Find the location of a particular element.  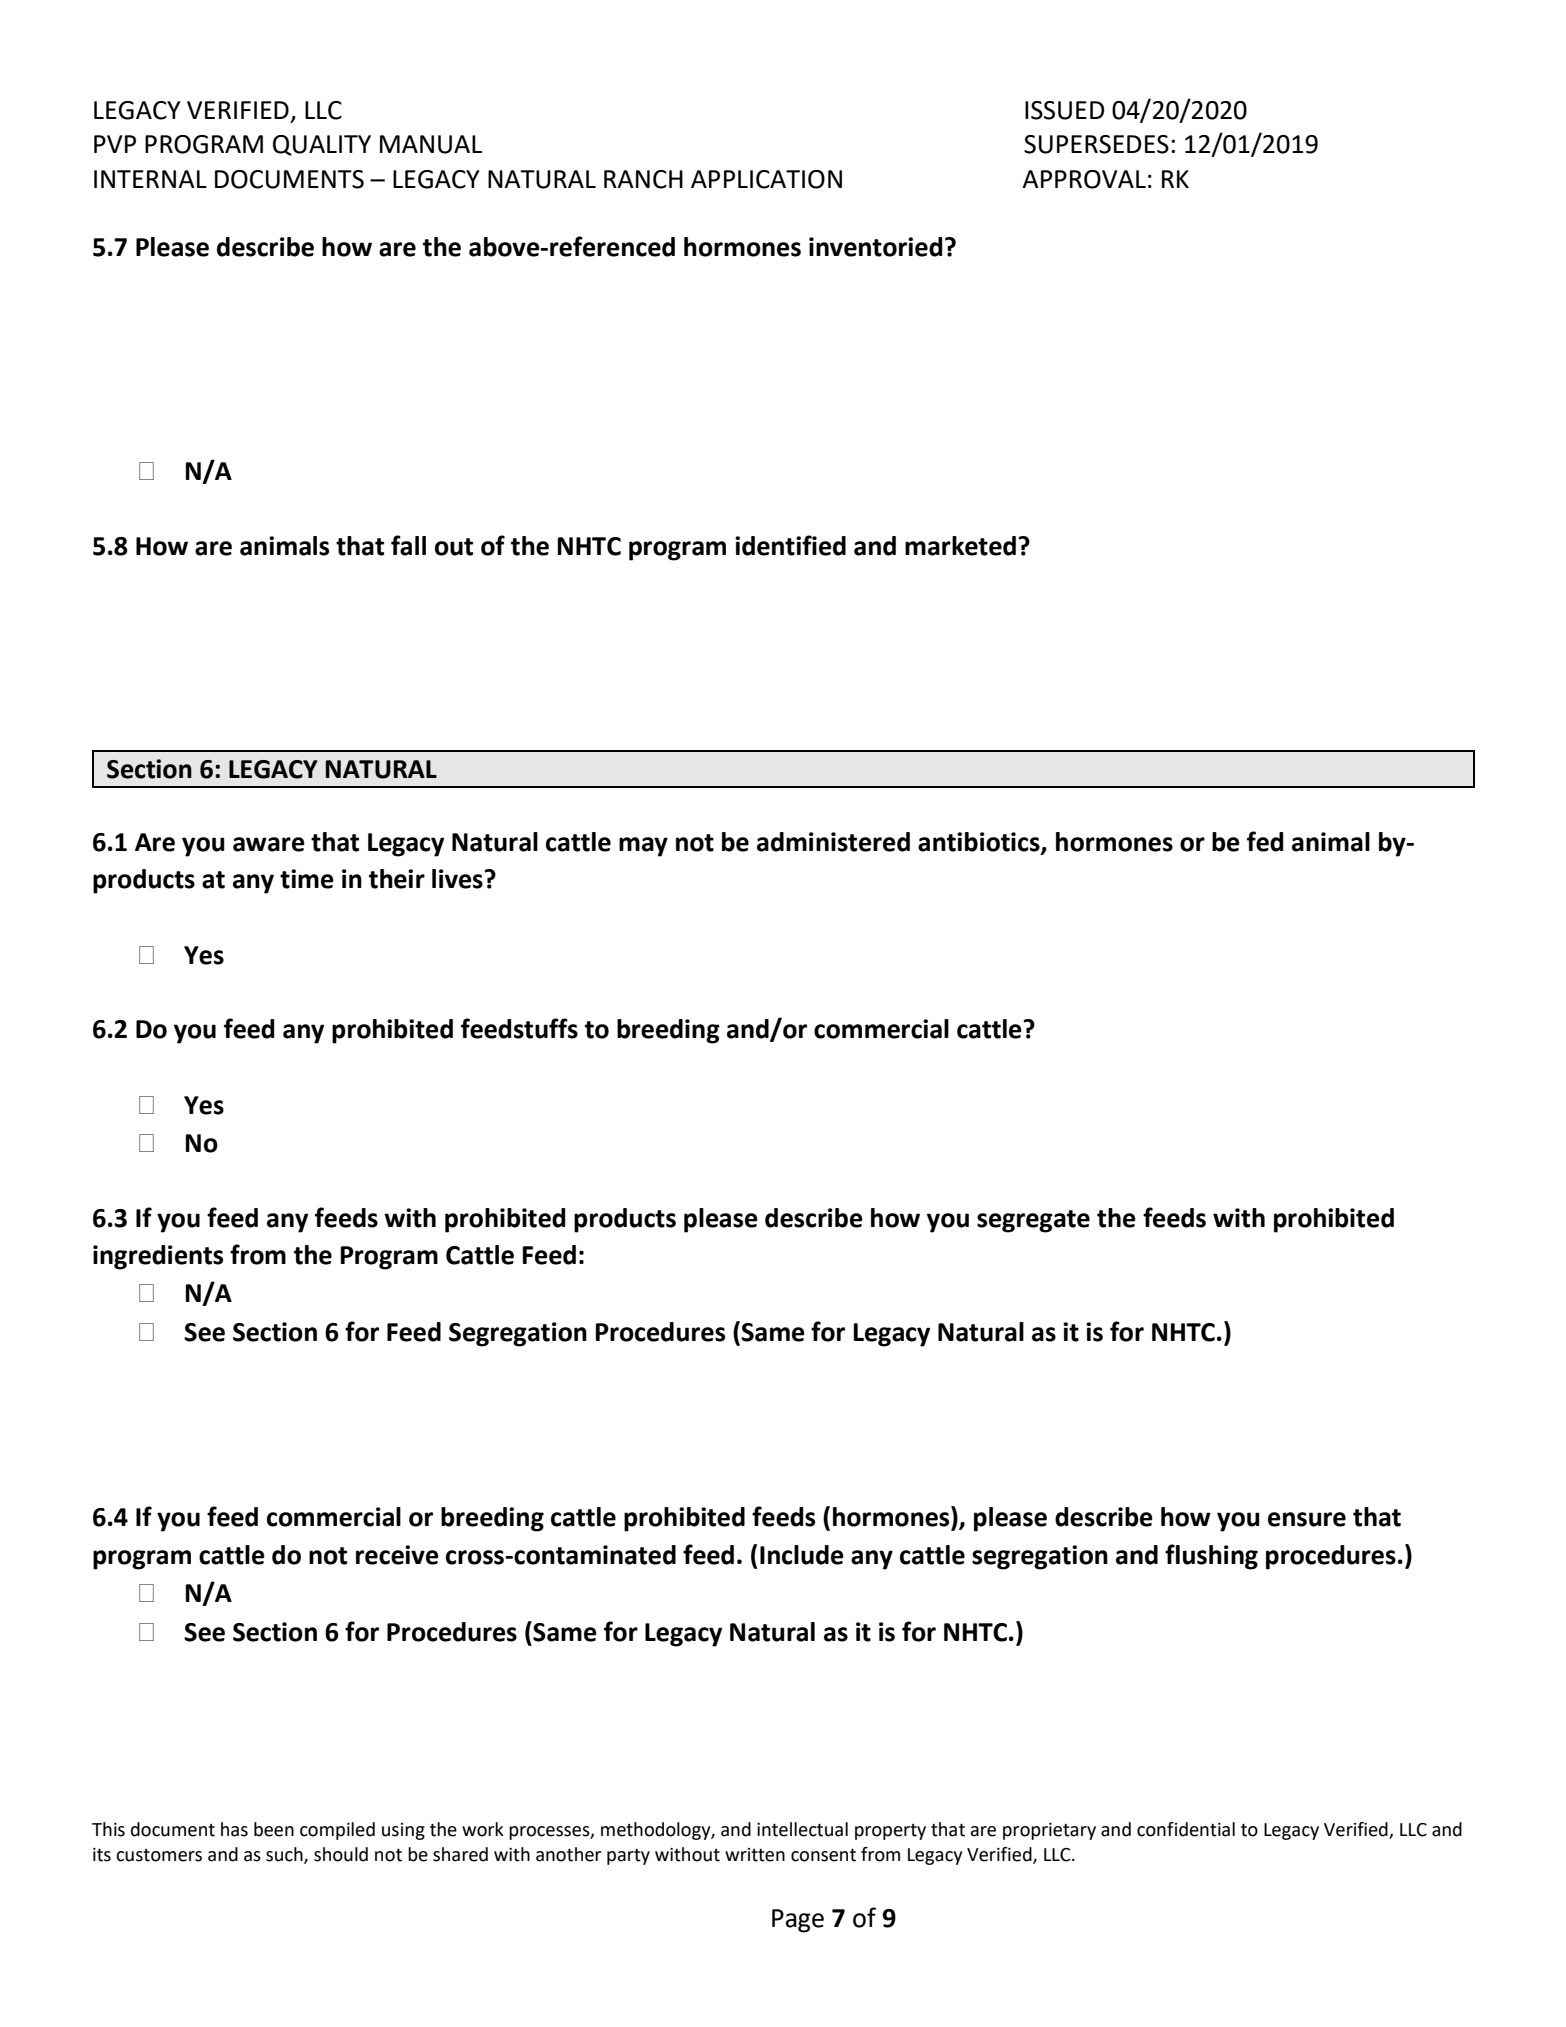

fed is located at coordinates (1265, 841).
